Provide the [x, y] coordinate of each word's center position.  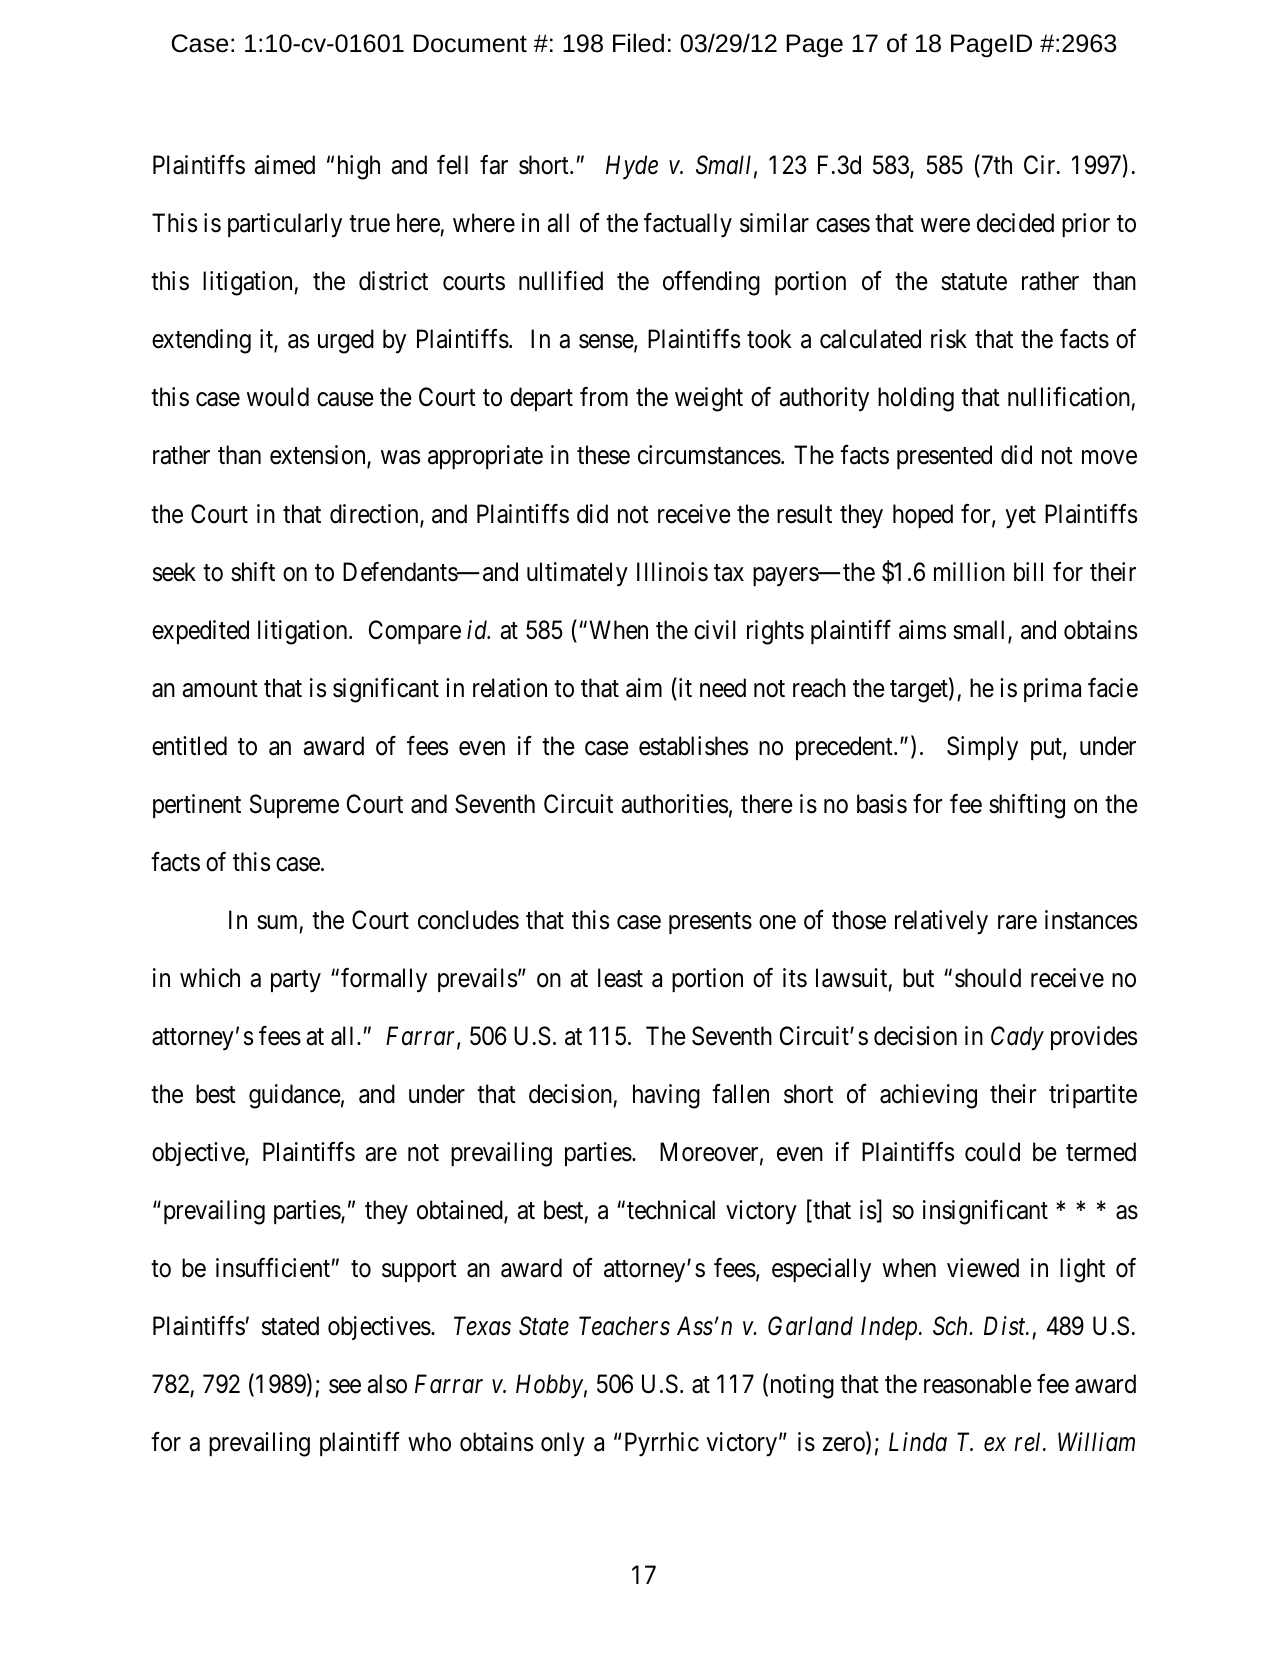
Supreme [294, 806]
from [604, 397]
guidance [295, 1096]
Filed [638, 43]
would [278, 397]
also [387, 1384]
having [666, 1096]
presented [944, 457]
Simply [982, 748]
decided [1015, 223]
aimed [284, 165]
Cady [1017, 1038]
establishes [693, 746]
